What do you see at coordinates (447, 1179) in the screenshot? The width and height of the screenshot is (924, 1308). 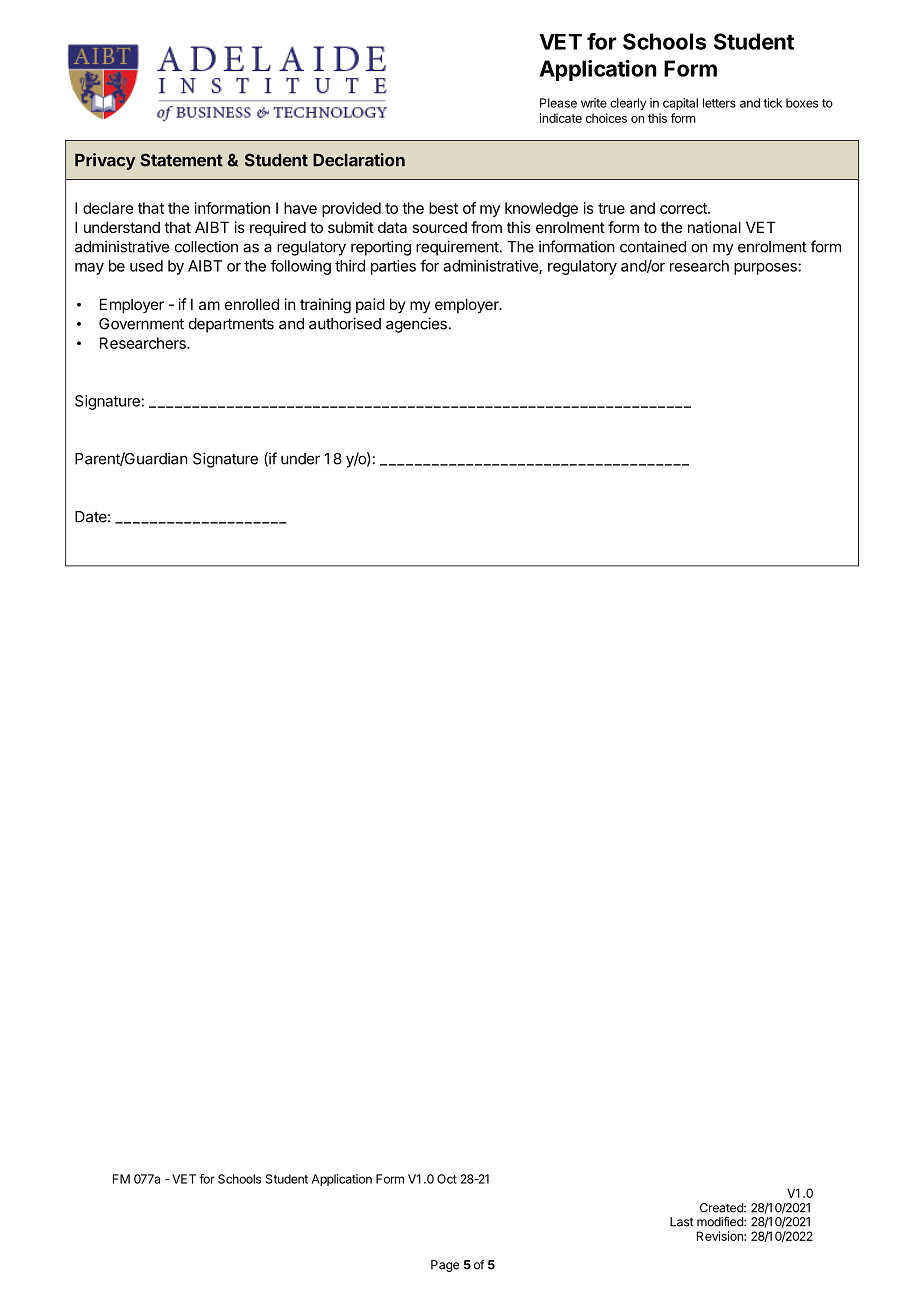 I see `Oct` at bounding box center [447, 1179].
